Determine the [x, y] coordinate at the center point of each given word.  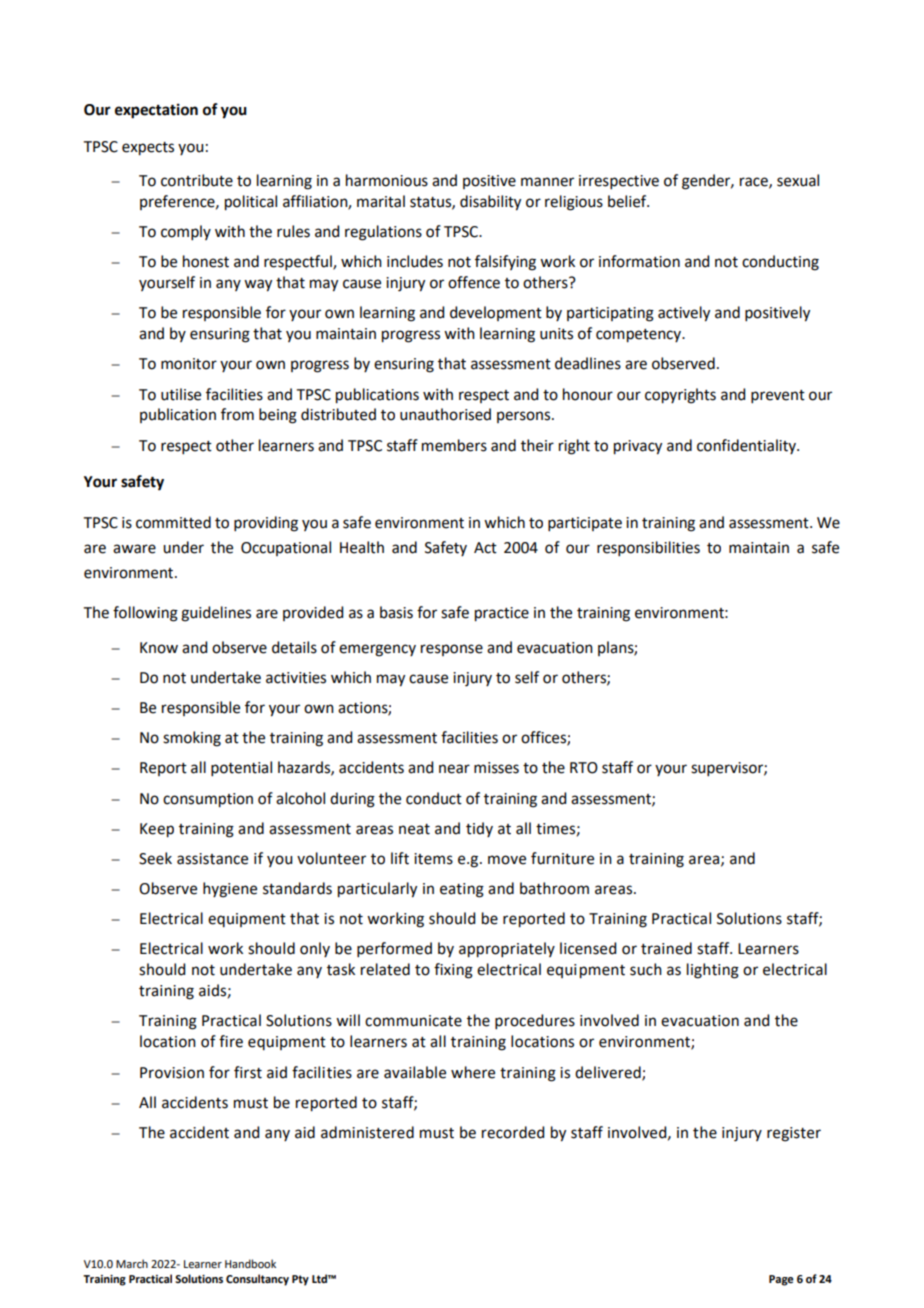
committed [173, 522]
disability [490, 203]
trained [666, 948]
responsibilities [648, 548]
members [454, 445]
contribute [197, 180]
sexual [798, 180]
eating [462, 890]
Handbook [250, 1263]
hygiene [230, 890]
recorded [513, 1132]
